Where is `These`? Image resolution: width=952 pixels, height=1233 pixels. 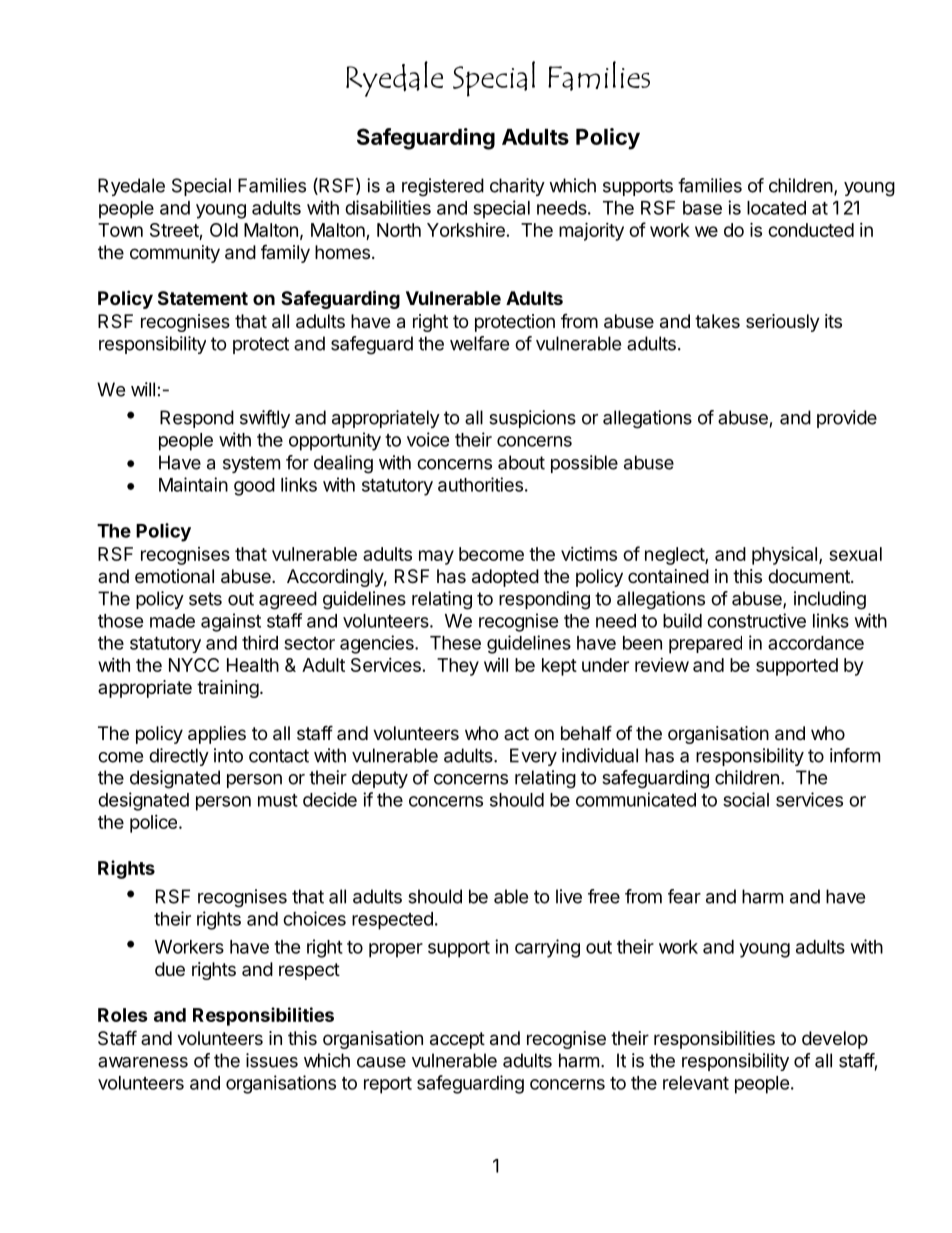 These is located at coordinates (455, 643).
